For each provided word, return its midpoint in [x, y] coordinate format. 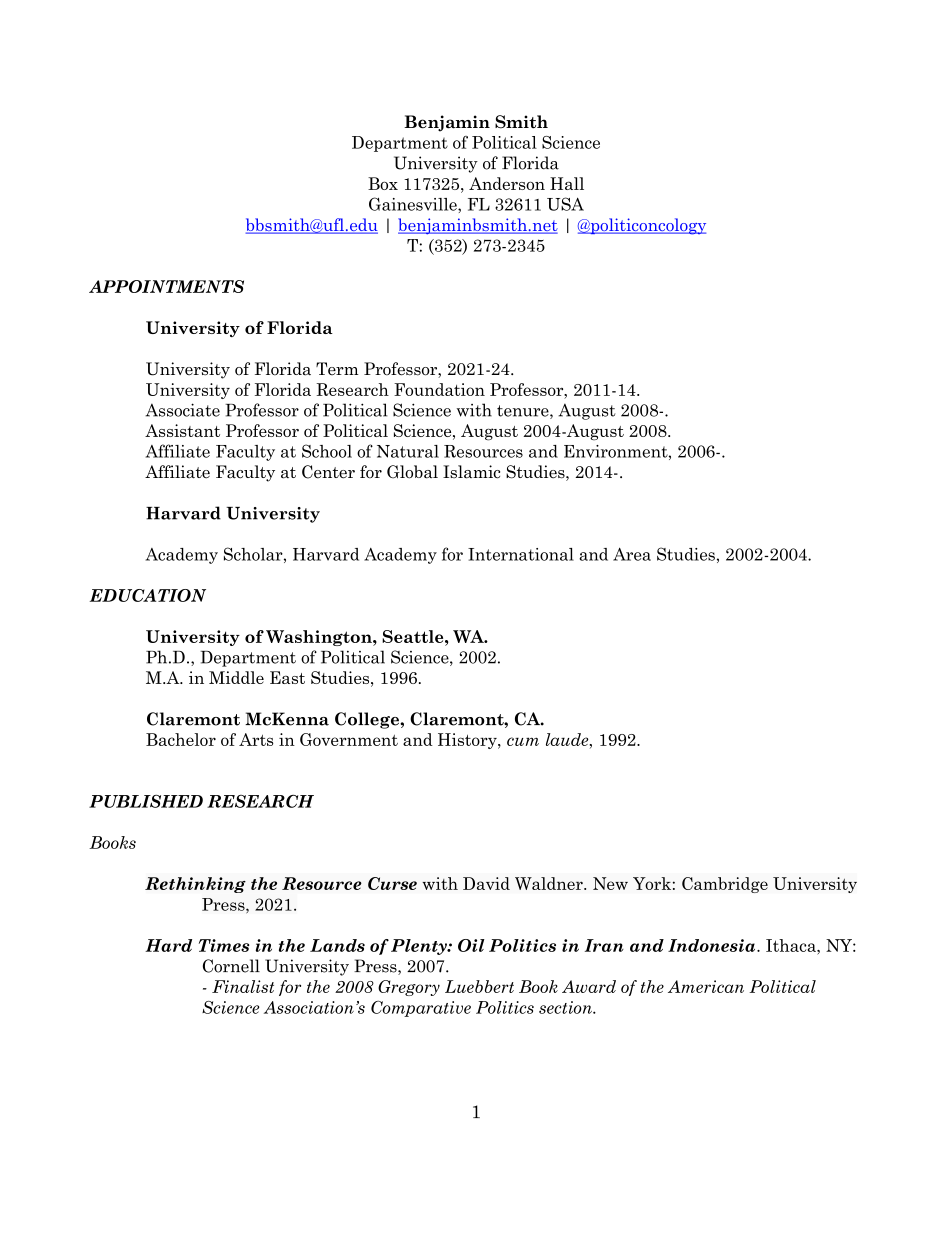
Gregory [409, 988]
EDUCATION [148, 595]
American [706, 986]
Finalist [243, 986]
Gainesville [414, 204]
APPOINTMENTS [166, 286]
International [521, 554]
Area [632, 554]
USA [565, 204]
